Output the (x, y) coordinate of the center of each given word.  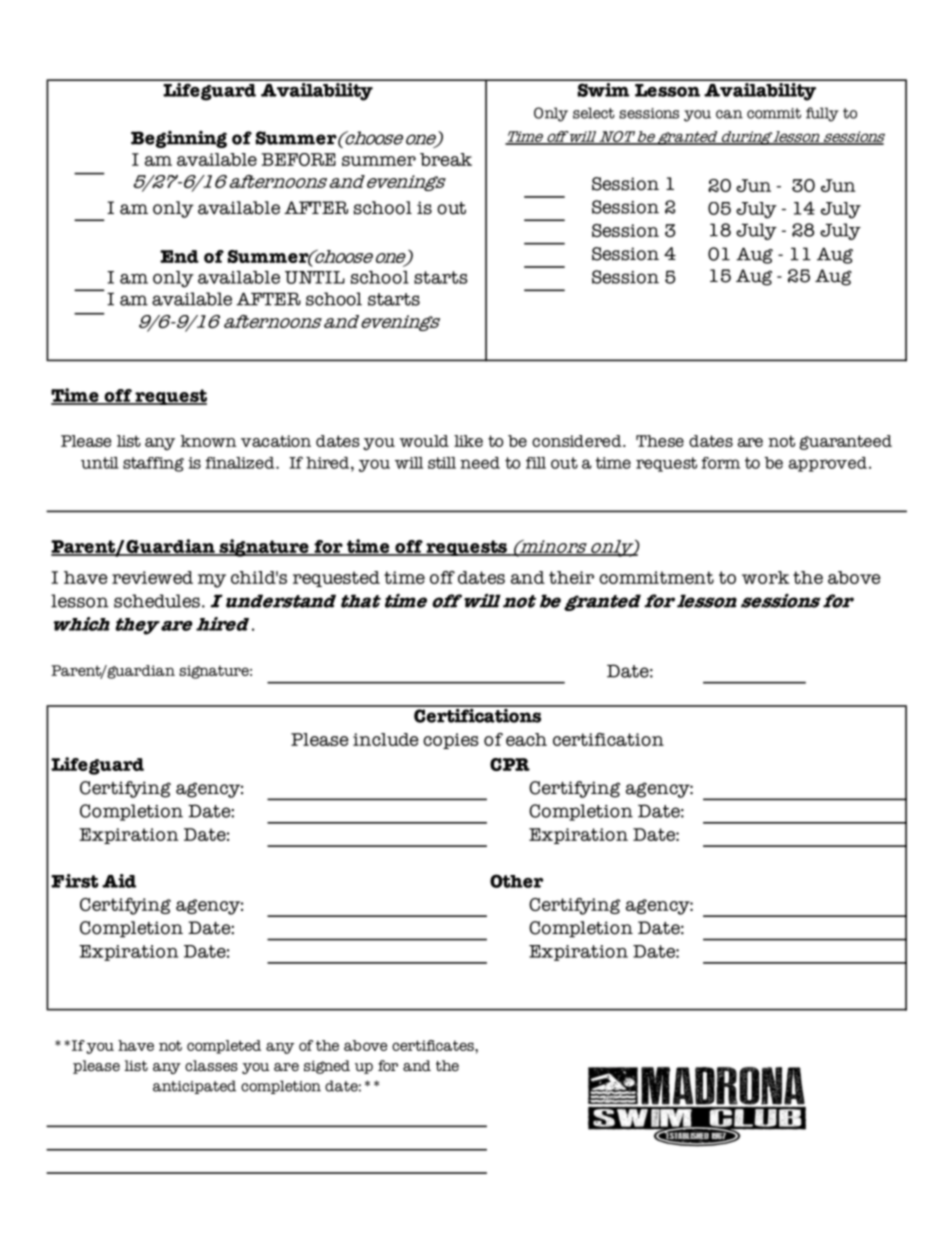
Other (516, 881)
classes (211, 1066)
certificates (434, 1045)
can (729, 114)
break (446, 159)
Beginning (179, 139)
